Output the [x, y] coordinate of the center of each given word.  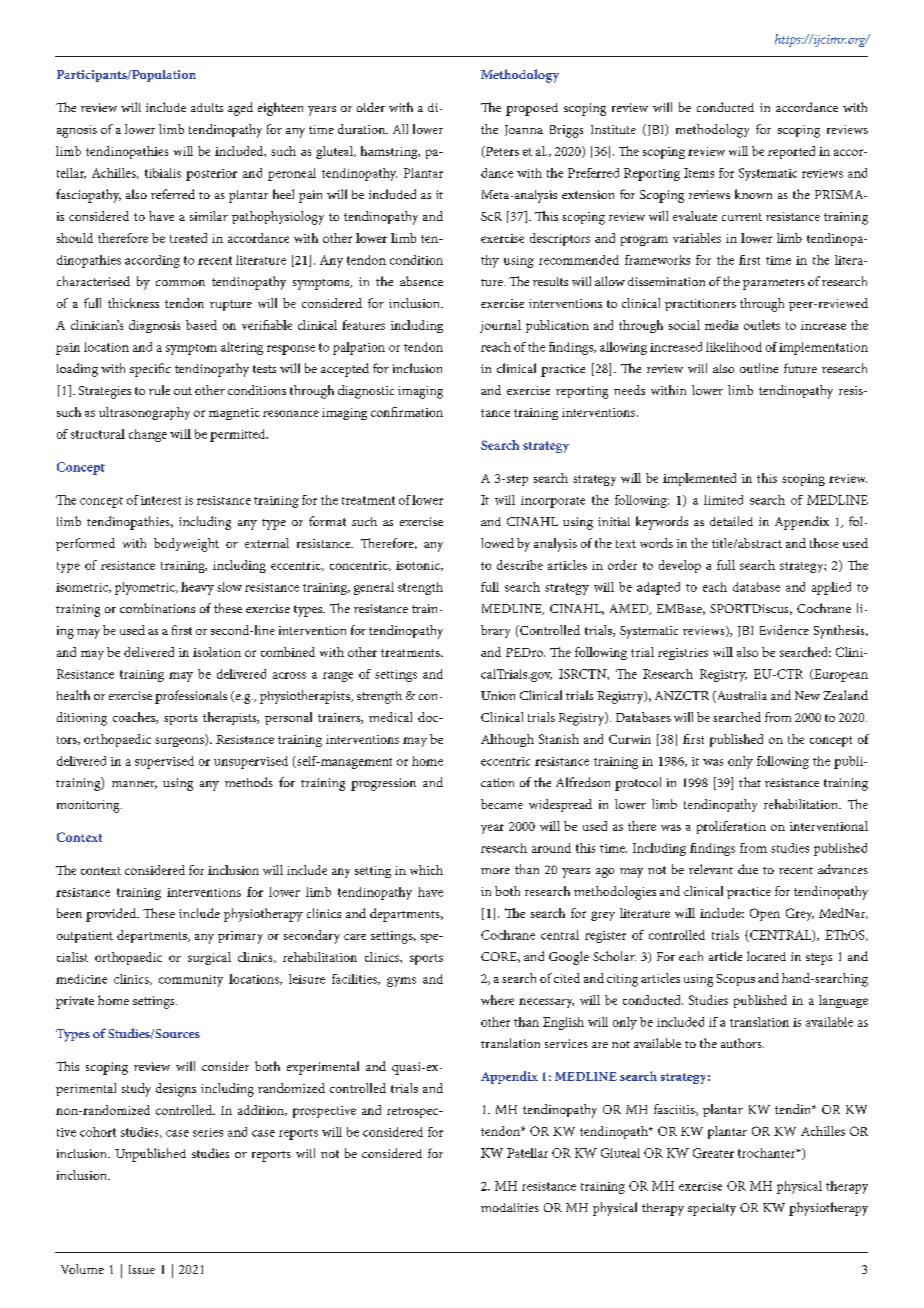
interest [161, 500]
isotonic [419, 566]
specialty [712, 1209]
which [426, 870]
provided [112, 915]
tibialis [163, 173]
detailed [731, 521]
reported [791, 152]
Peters [501, 152]
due [748, 869]
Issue [142, 1269]
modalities [510, 1207]
